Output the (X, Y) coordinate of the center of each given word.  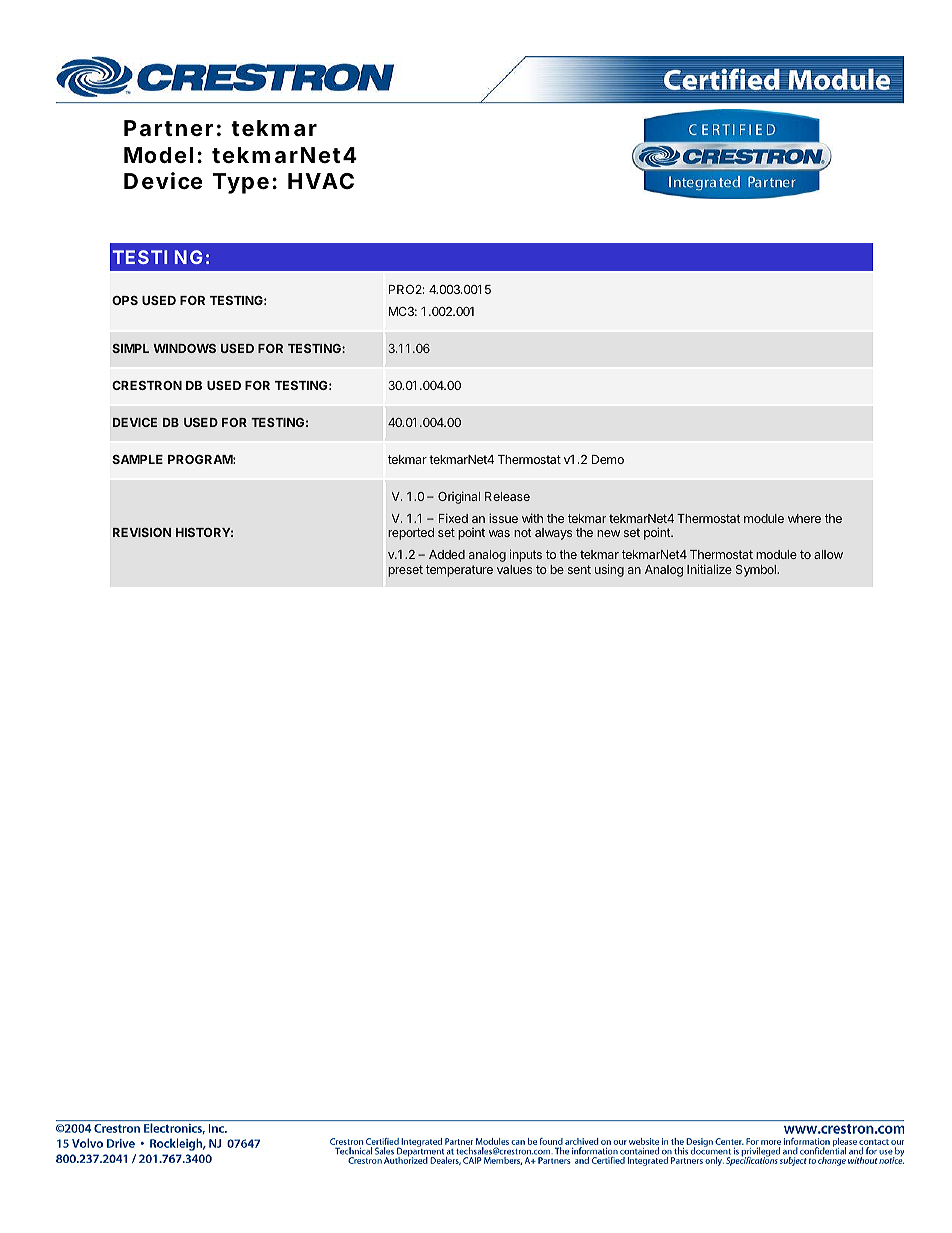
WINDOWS (184, 348)
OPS (125, 300)
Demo (608, 459)
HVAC (321, 181)
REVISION (142, 532)
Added (447, 554)
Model (158, 155)
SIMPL (130, 348)
